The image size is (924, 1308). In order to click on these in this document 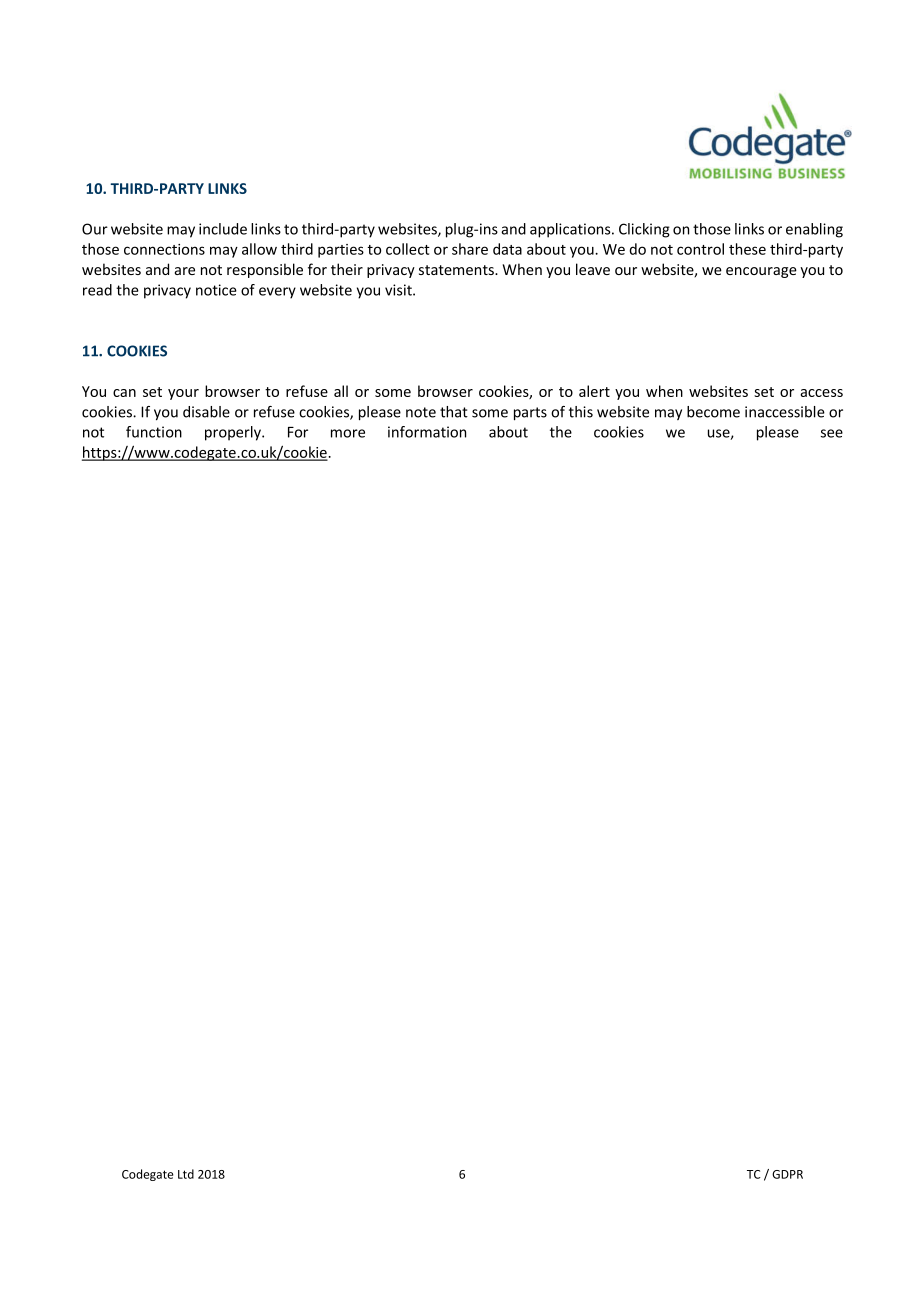, I will do `click(747, 249)`.
